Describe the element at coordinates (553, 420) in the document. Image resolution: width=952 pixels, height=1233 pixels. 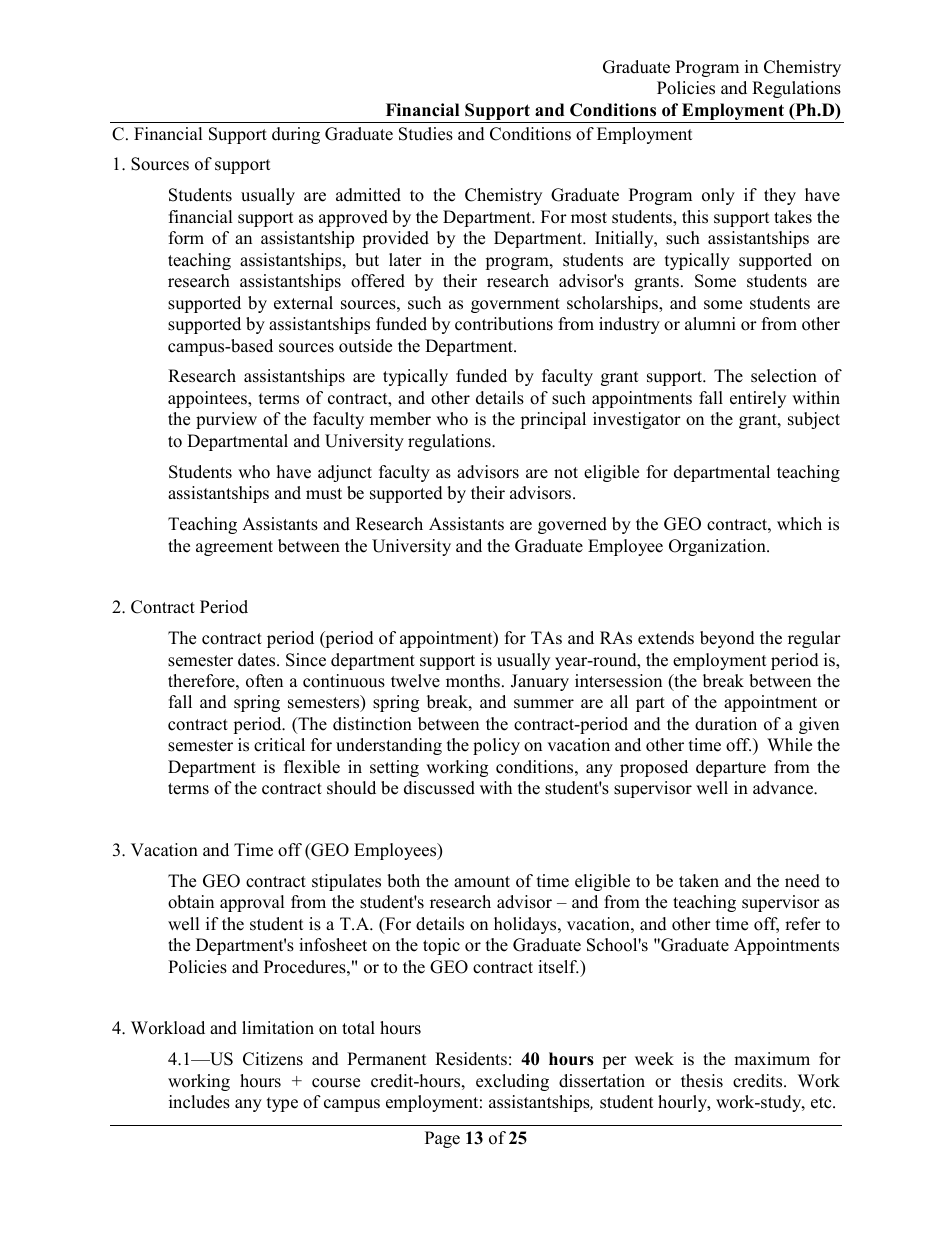
I see `principal` at that location.
